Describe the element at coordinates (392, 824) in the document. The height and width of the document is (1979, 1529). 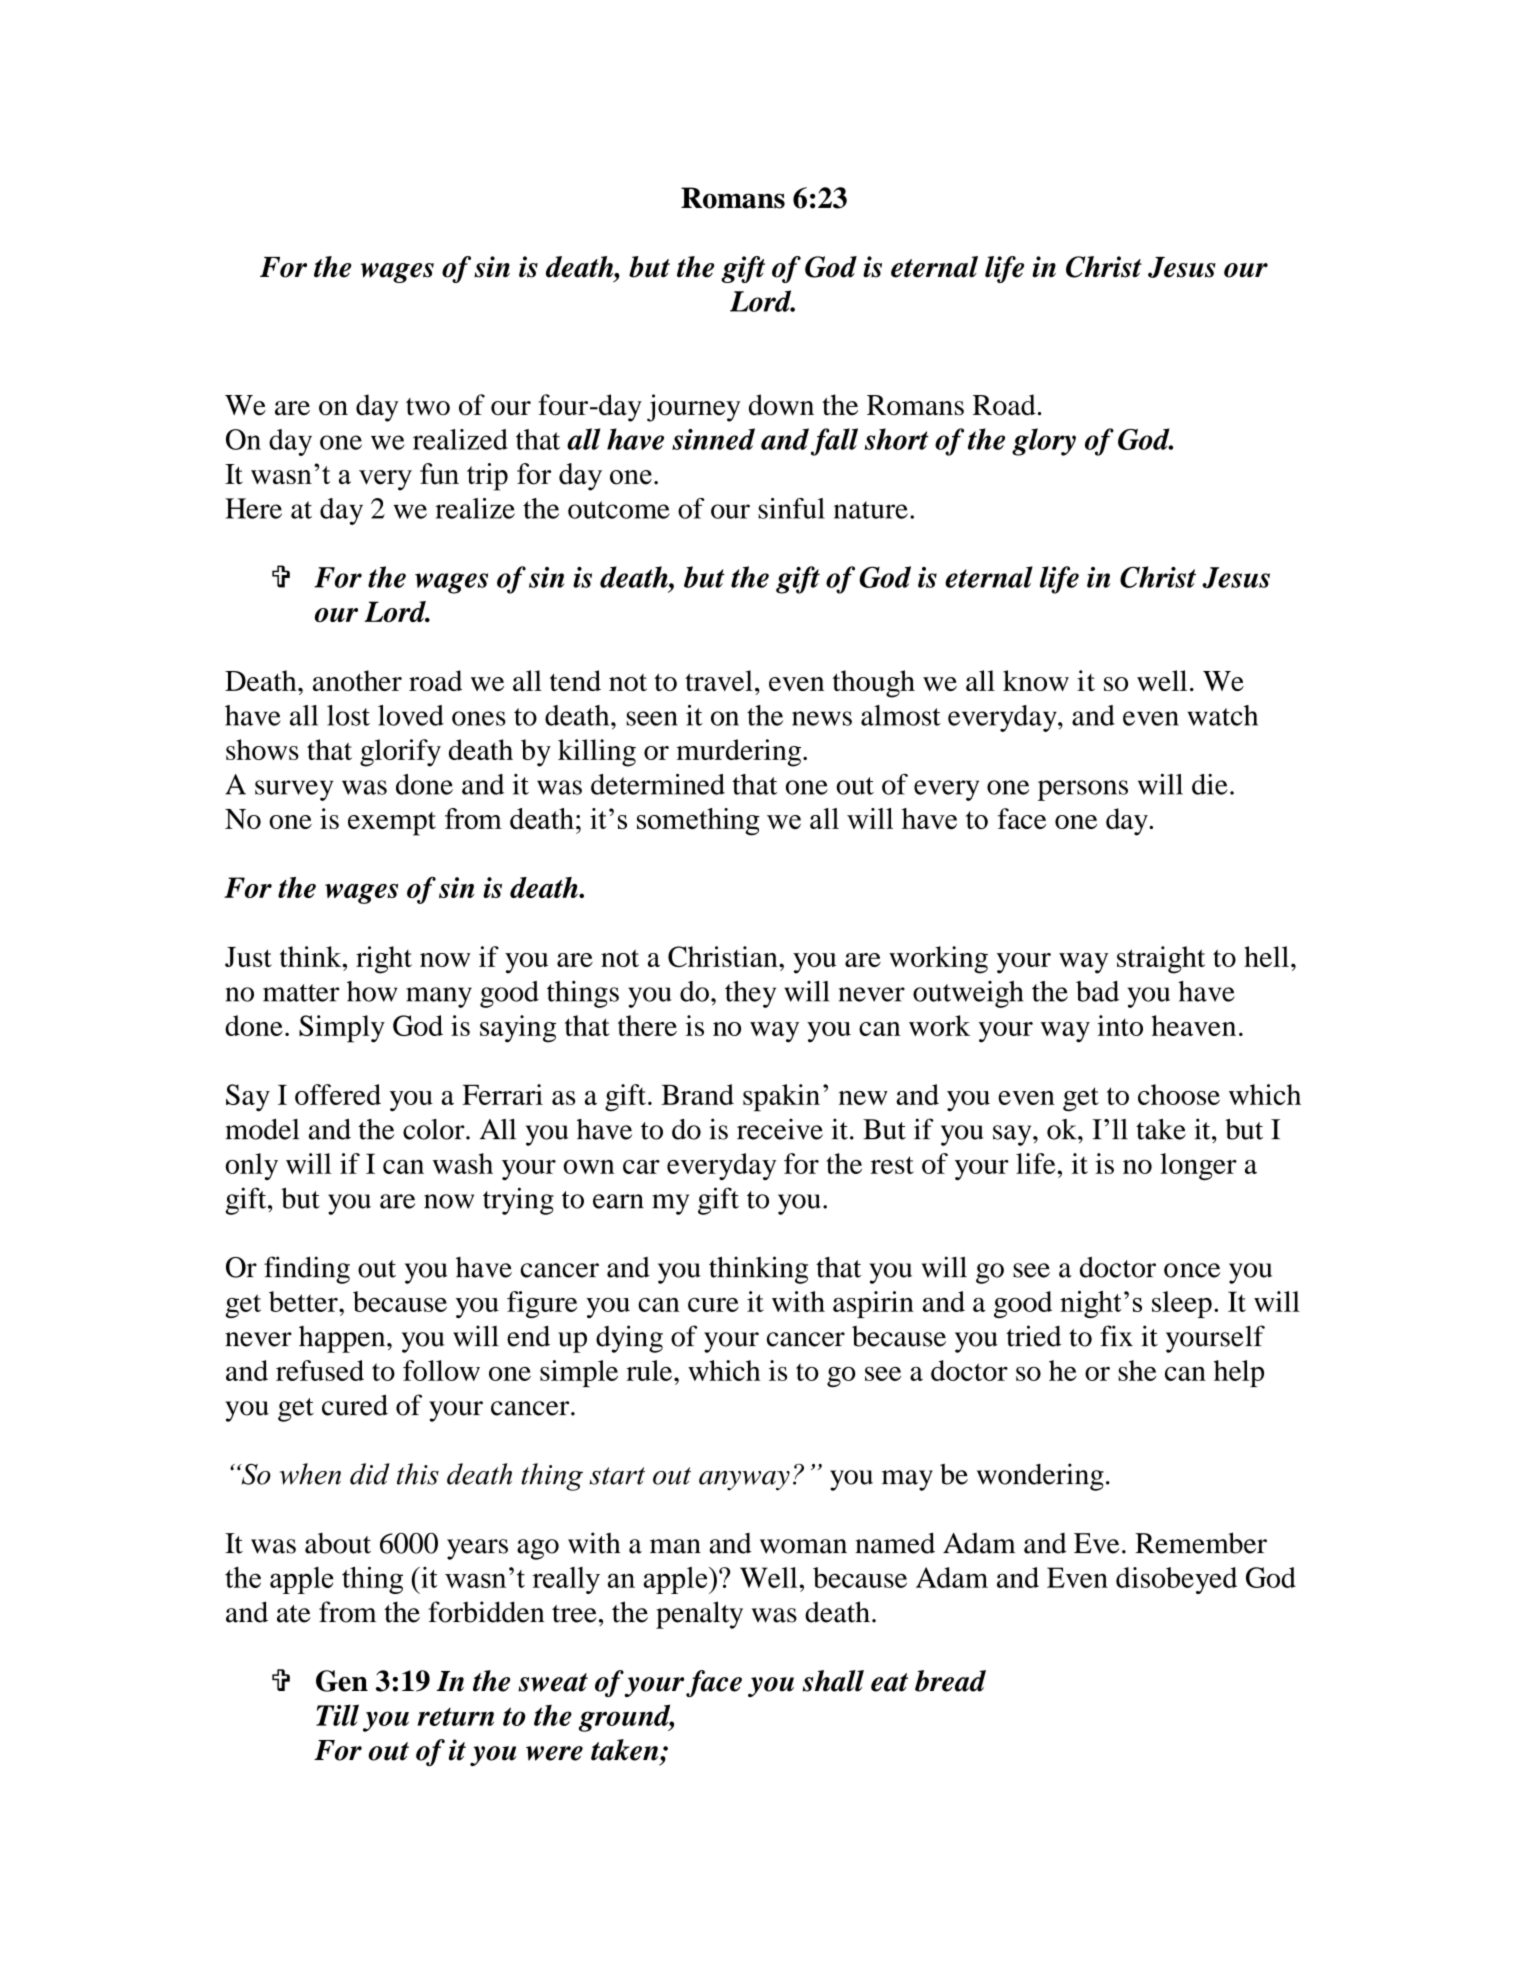
I see `exempt` at that location.
